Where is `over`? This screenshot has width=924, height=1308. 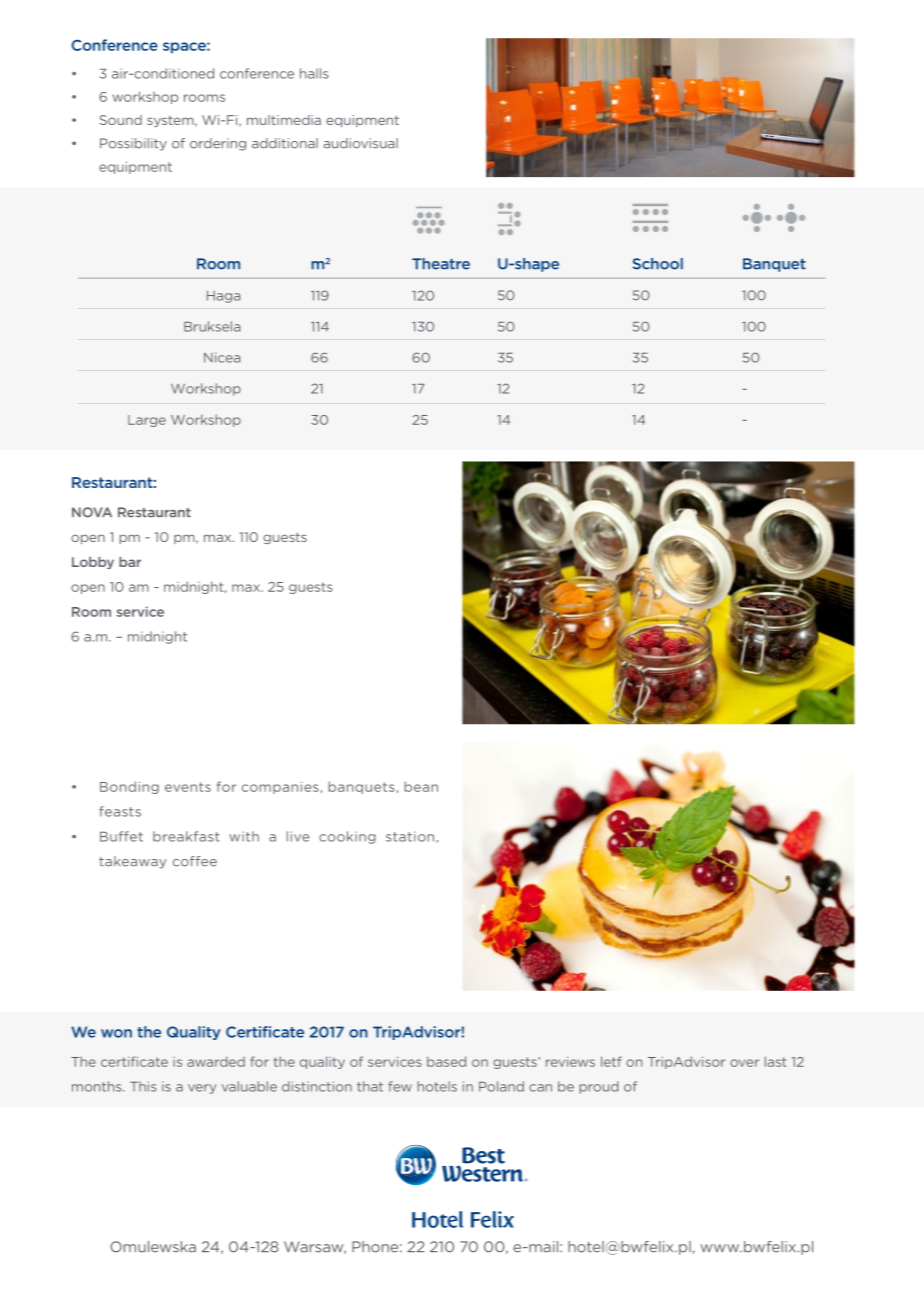
over is located at coordinates (744, 1063).
